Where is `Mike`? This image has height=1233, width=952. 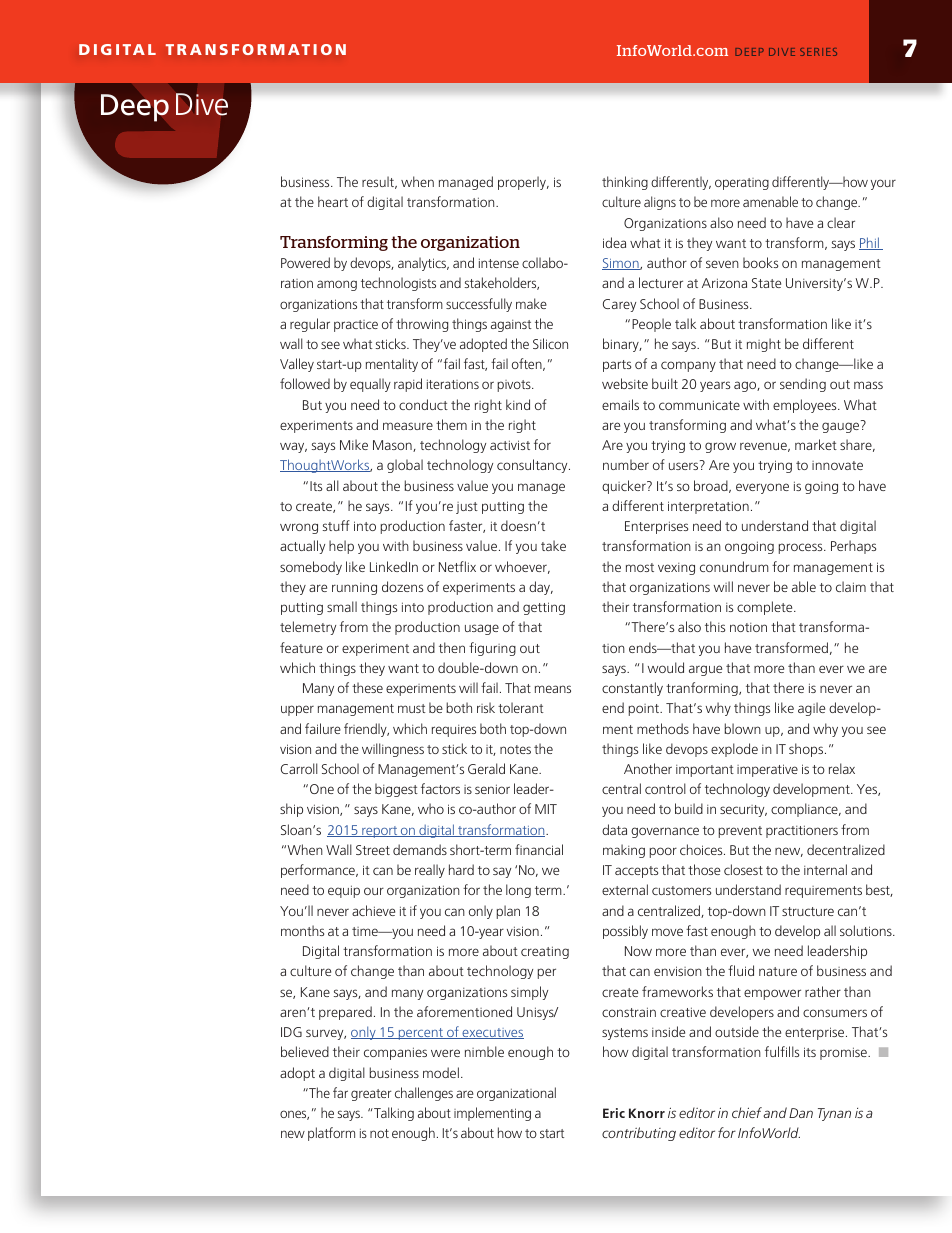 Mike is located at coordinates (354, 444).
